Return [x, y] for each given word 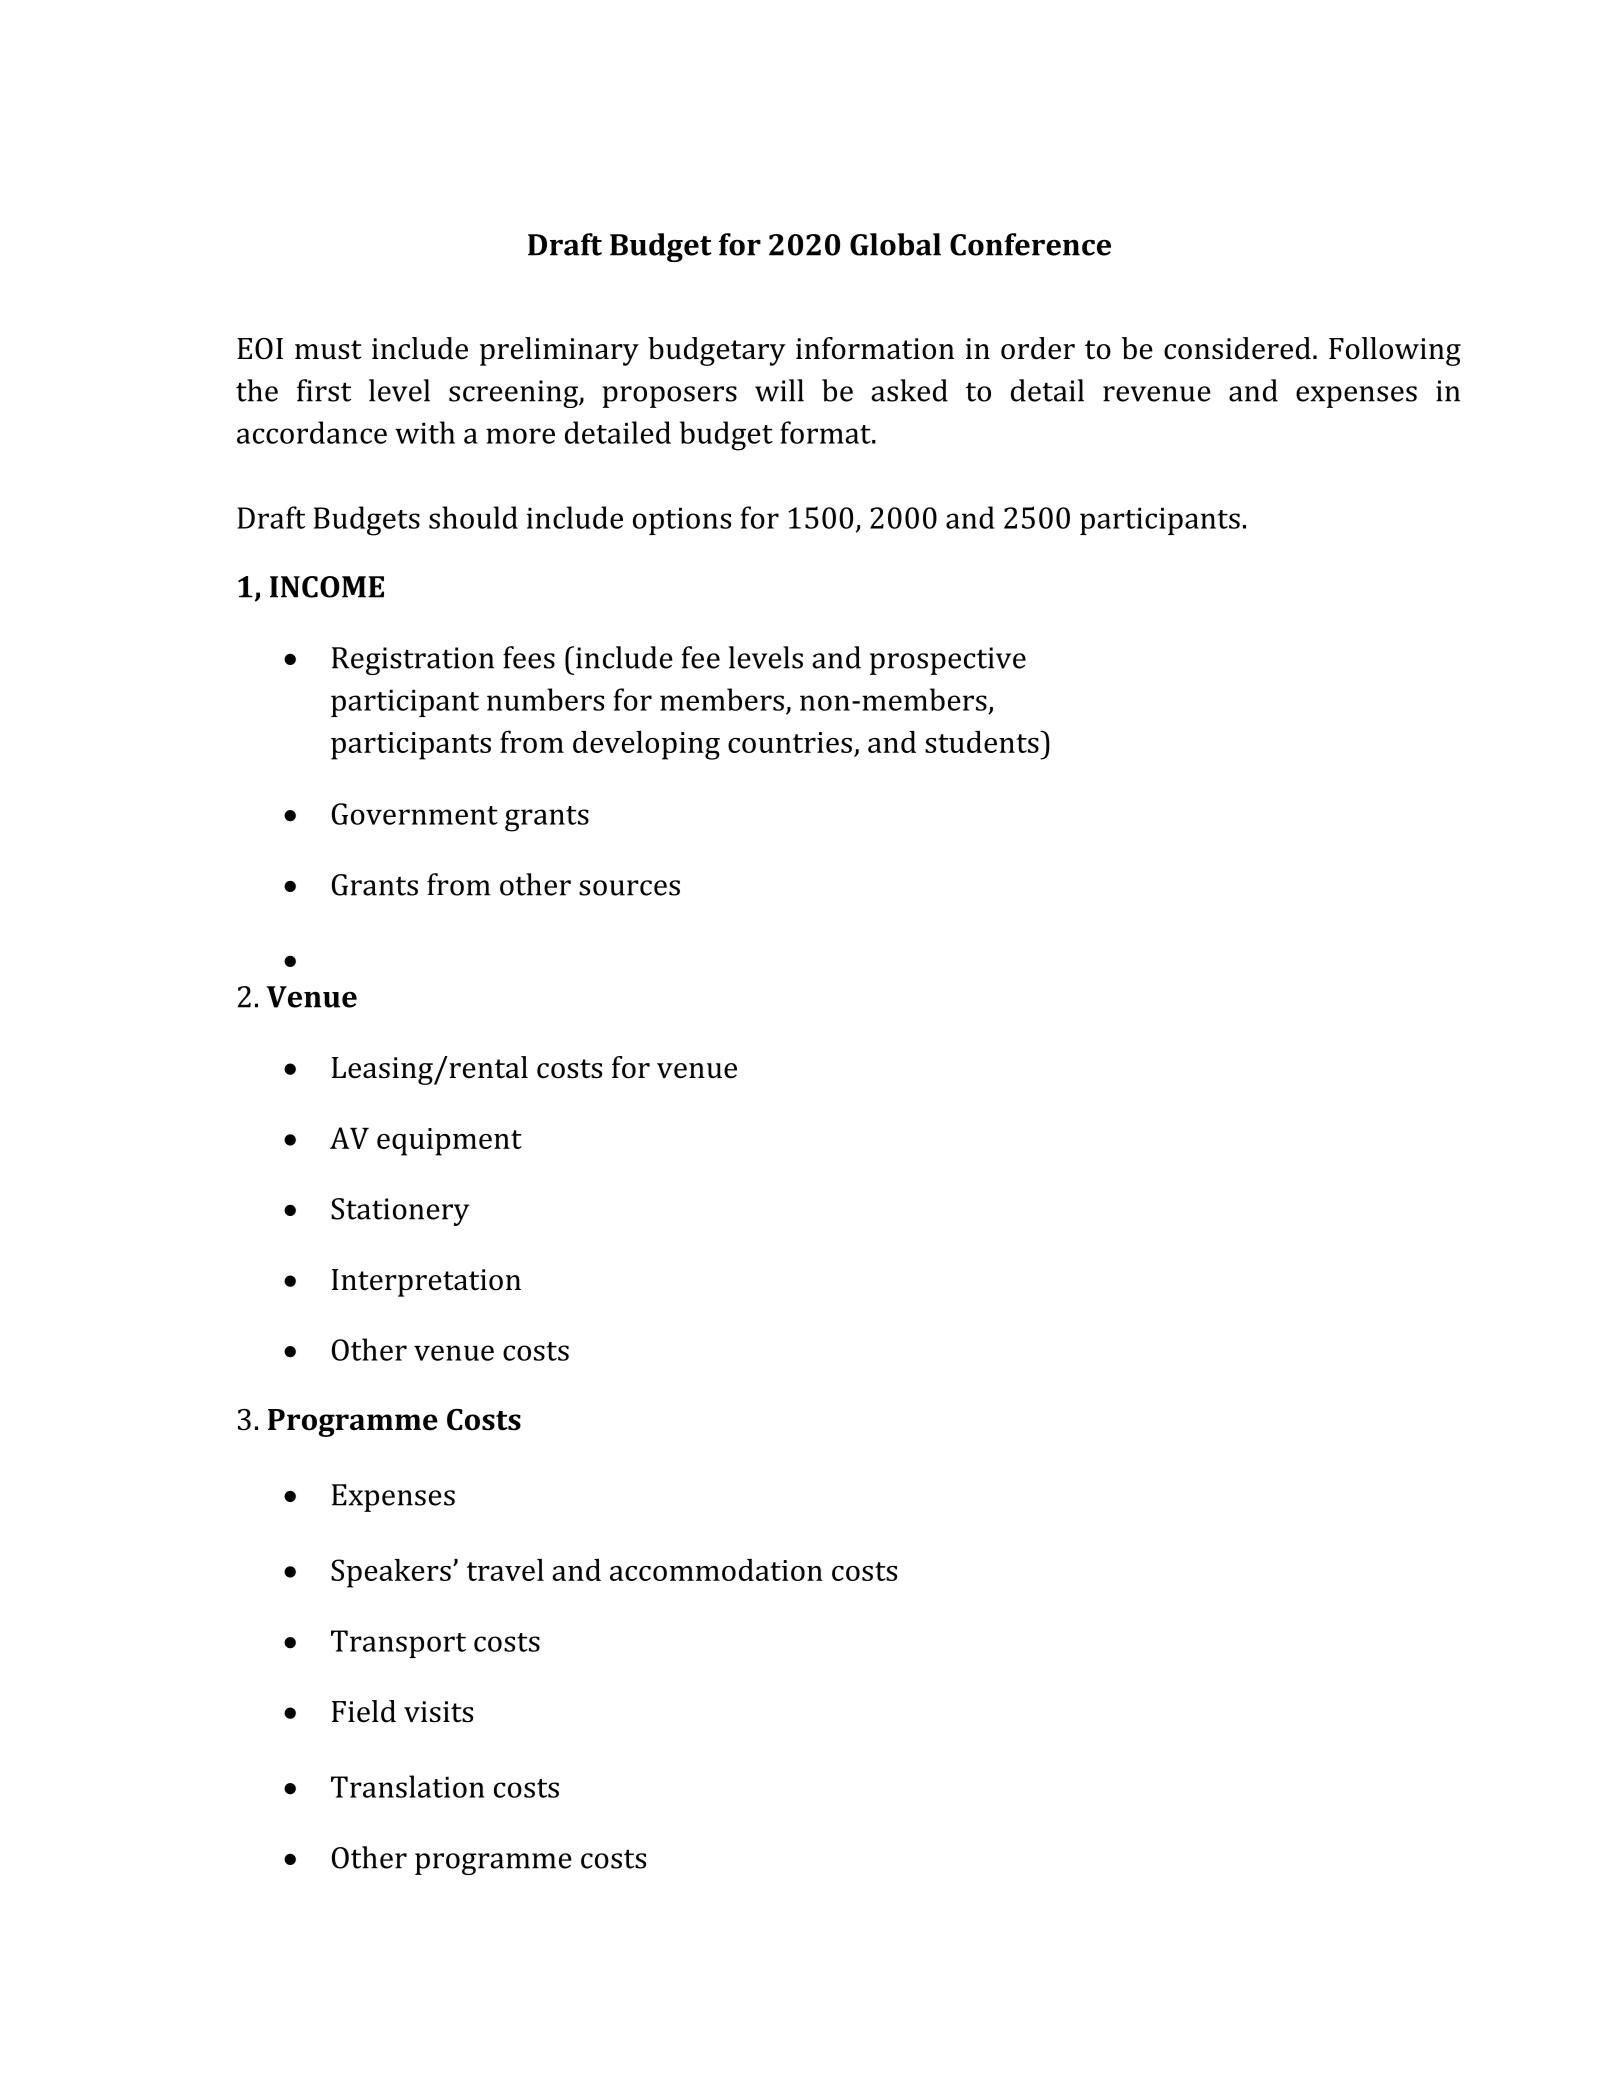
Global [895, 244]
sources [629, 888]
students [983, 741]
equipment [449, 1142]
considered [1237, 348]
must [328, 350]
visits [438, 1712]
